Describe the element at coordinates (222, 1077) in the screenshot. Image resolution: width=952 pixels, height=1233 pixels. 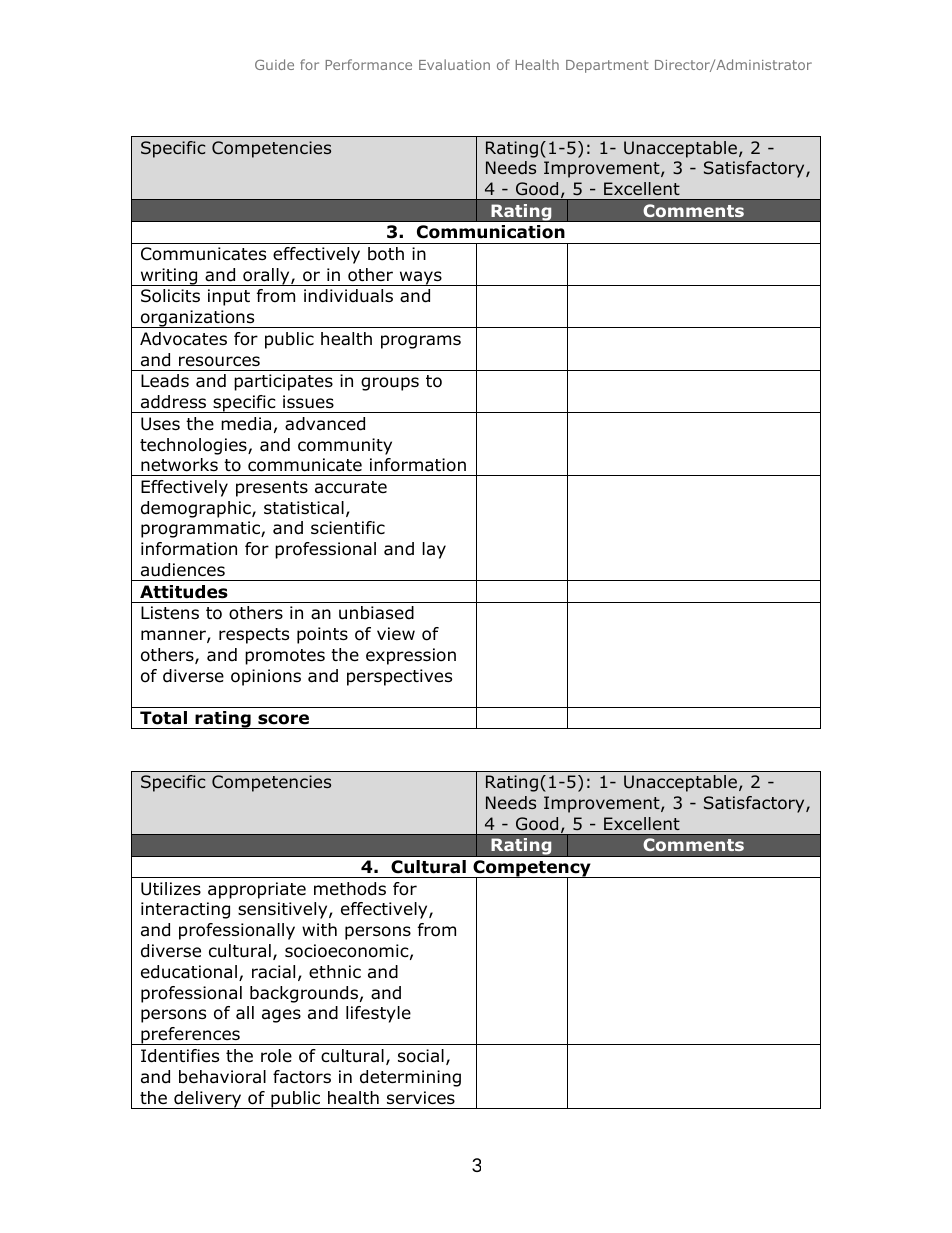
I see `behavioral` at that location.
